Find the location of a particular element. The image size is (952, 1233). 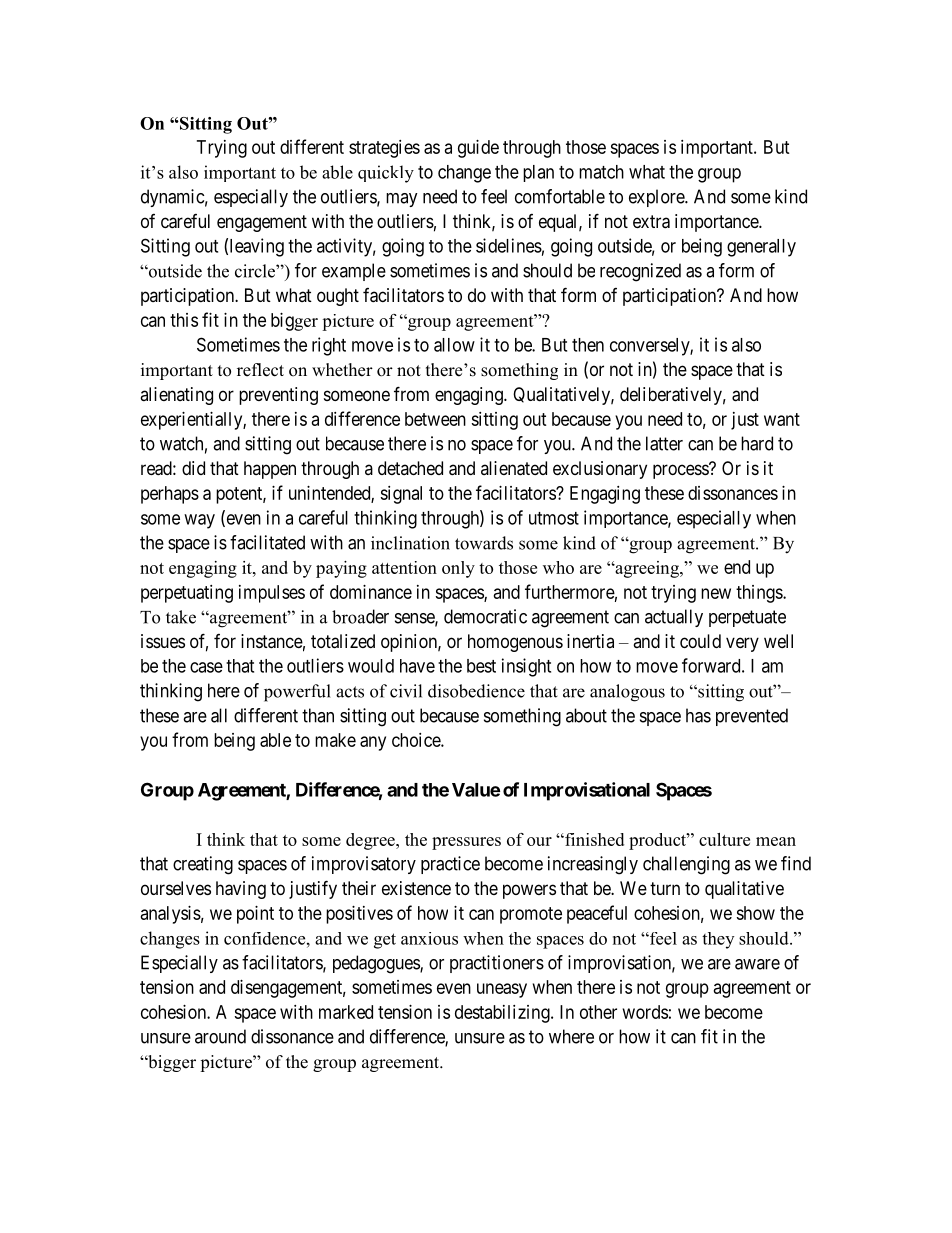

very is located at coordinates (742, 644).
